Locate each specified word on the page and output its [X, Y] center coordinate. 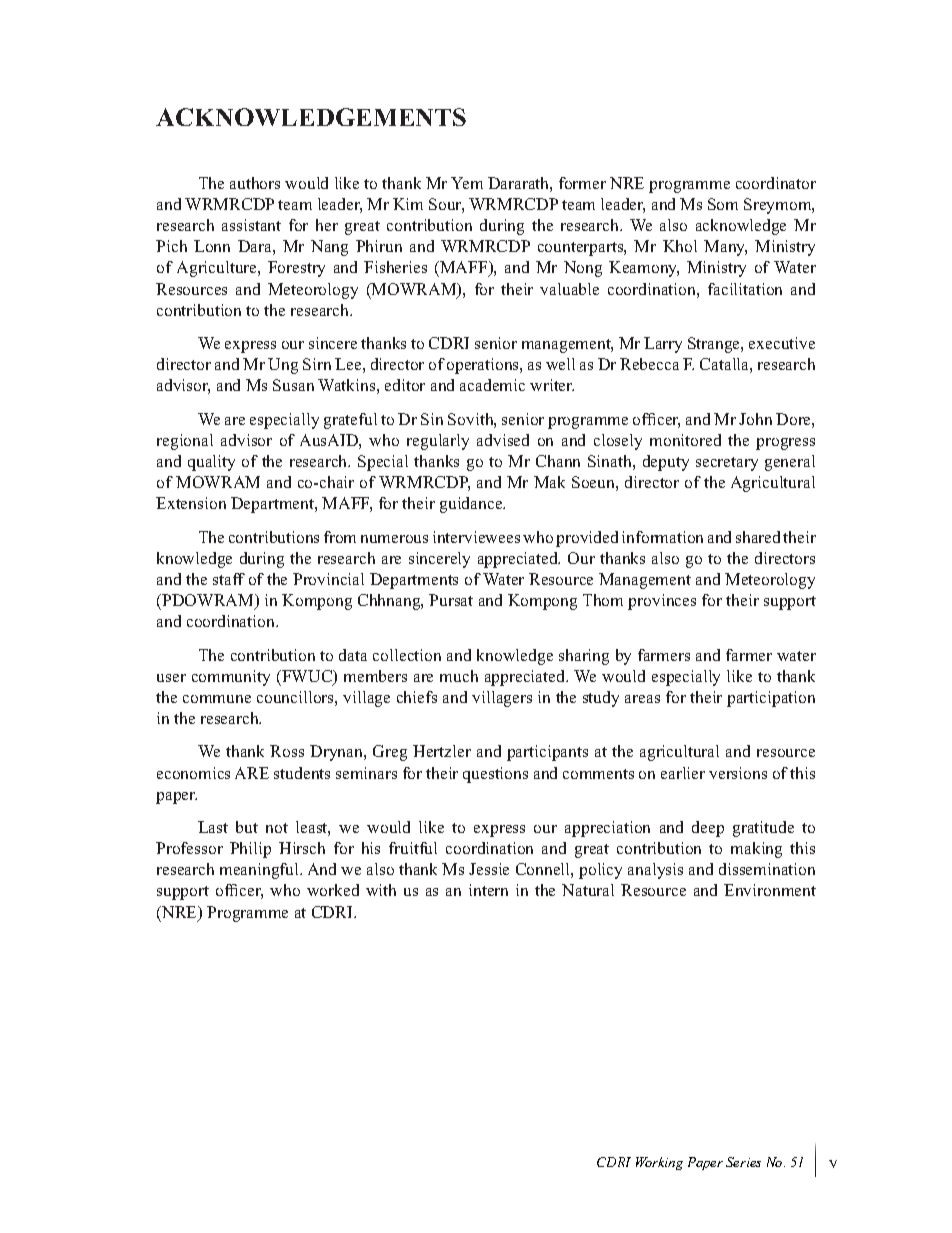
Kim [408, 204]
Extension [191, 503]
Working [659, 1163]
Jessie [489, 869]
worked [333, 890]
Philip [250, 850]
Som [723, 204]
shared [758, 537]
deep [708, 829]
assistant [251, 225]
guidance [472, 505]
